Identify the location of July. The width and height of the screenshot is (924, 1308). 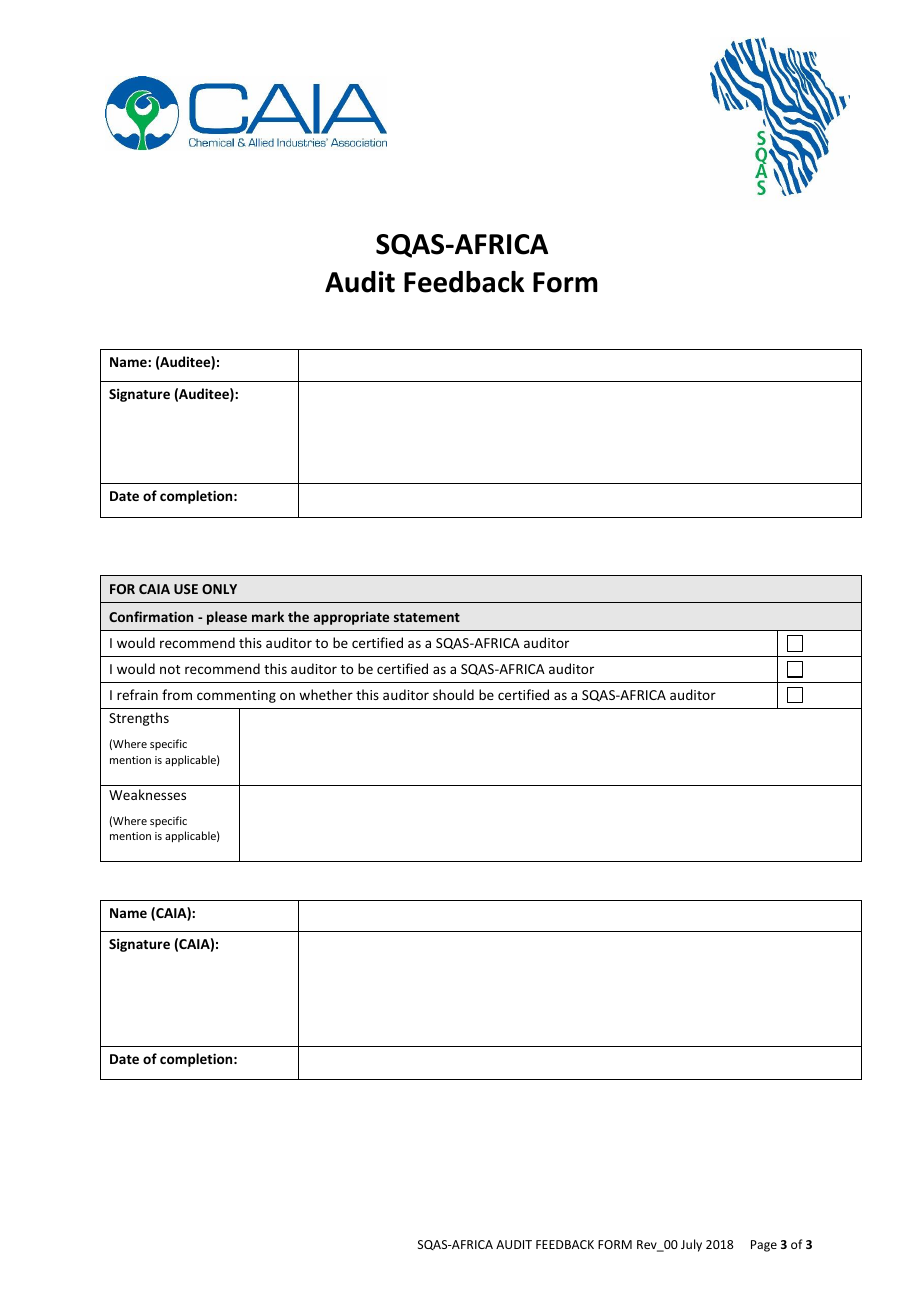
(691, 1245).
